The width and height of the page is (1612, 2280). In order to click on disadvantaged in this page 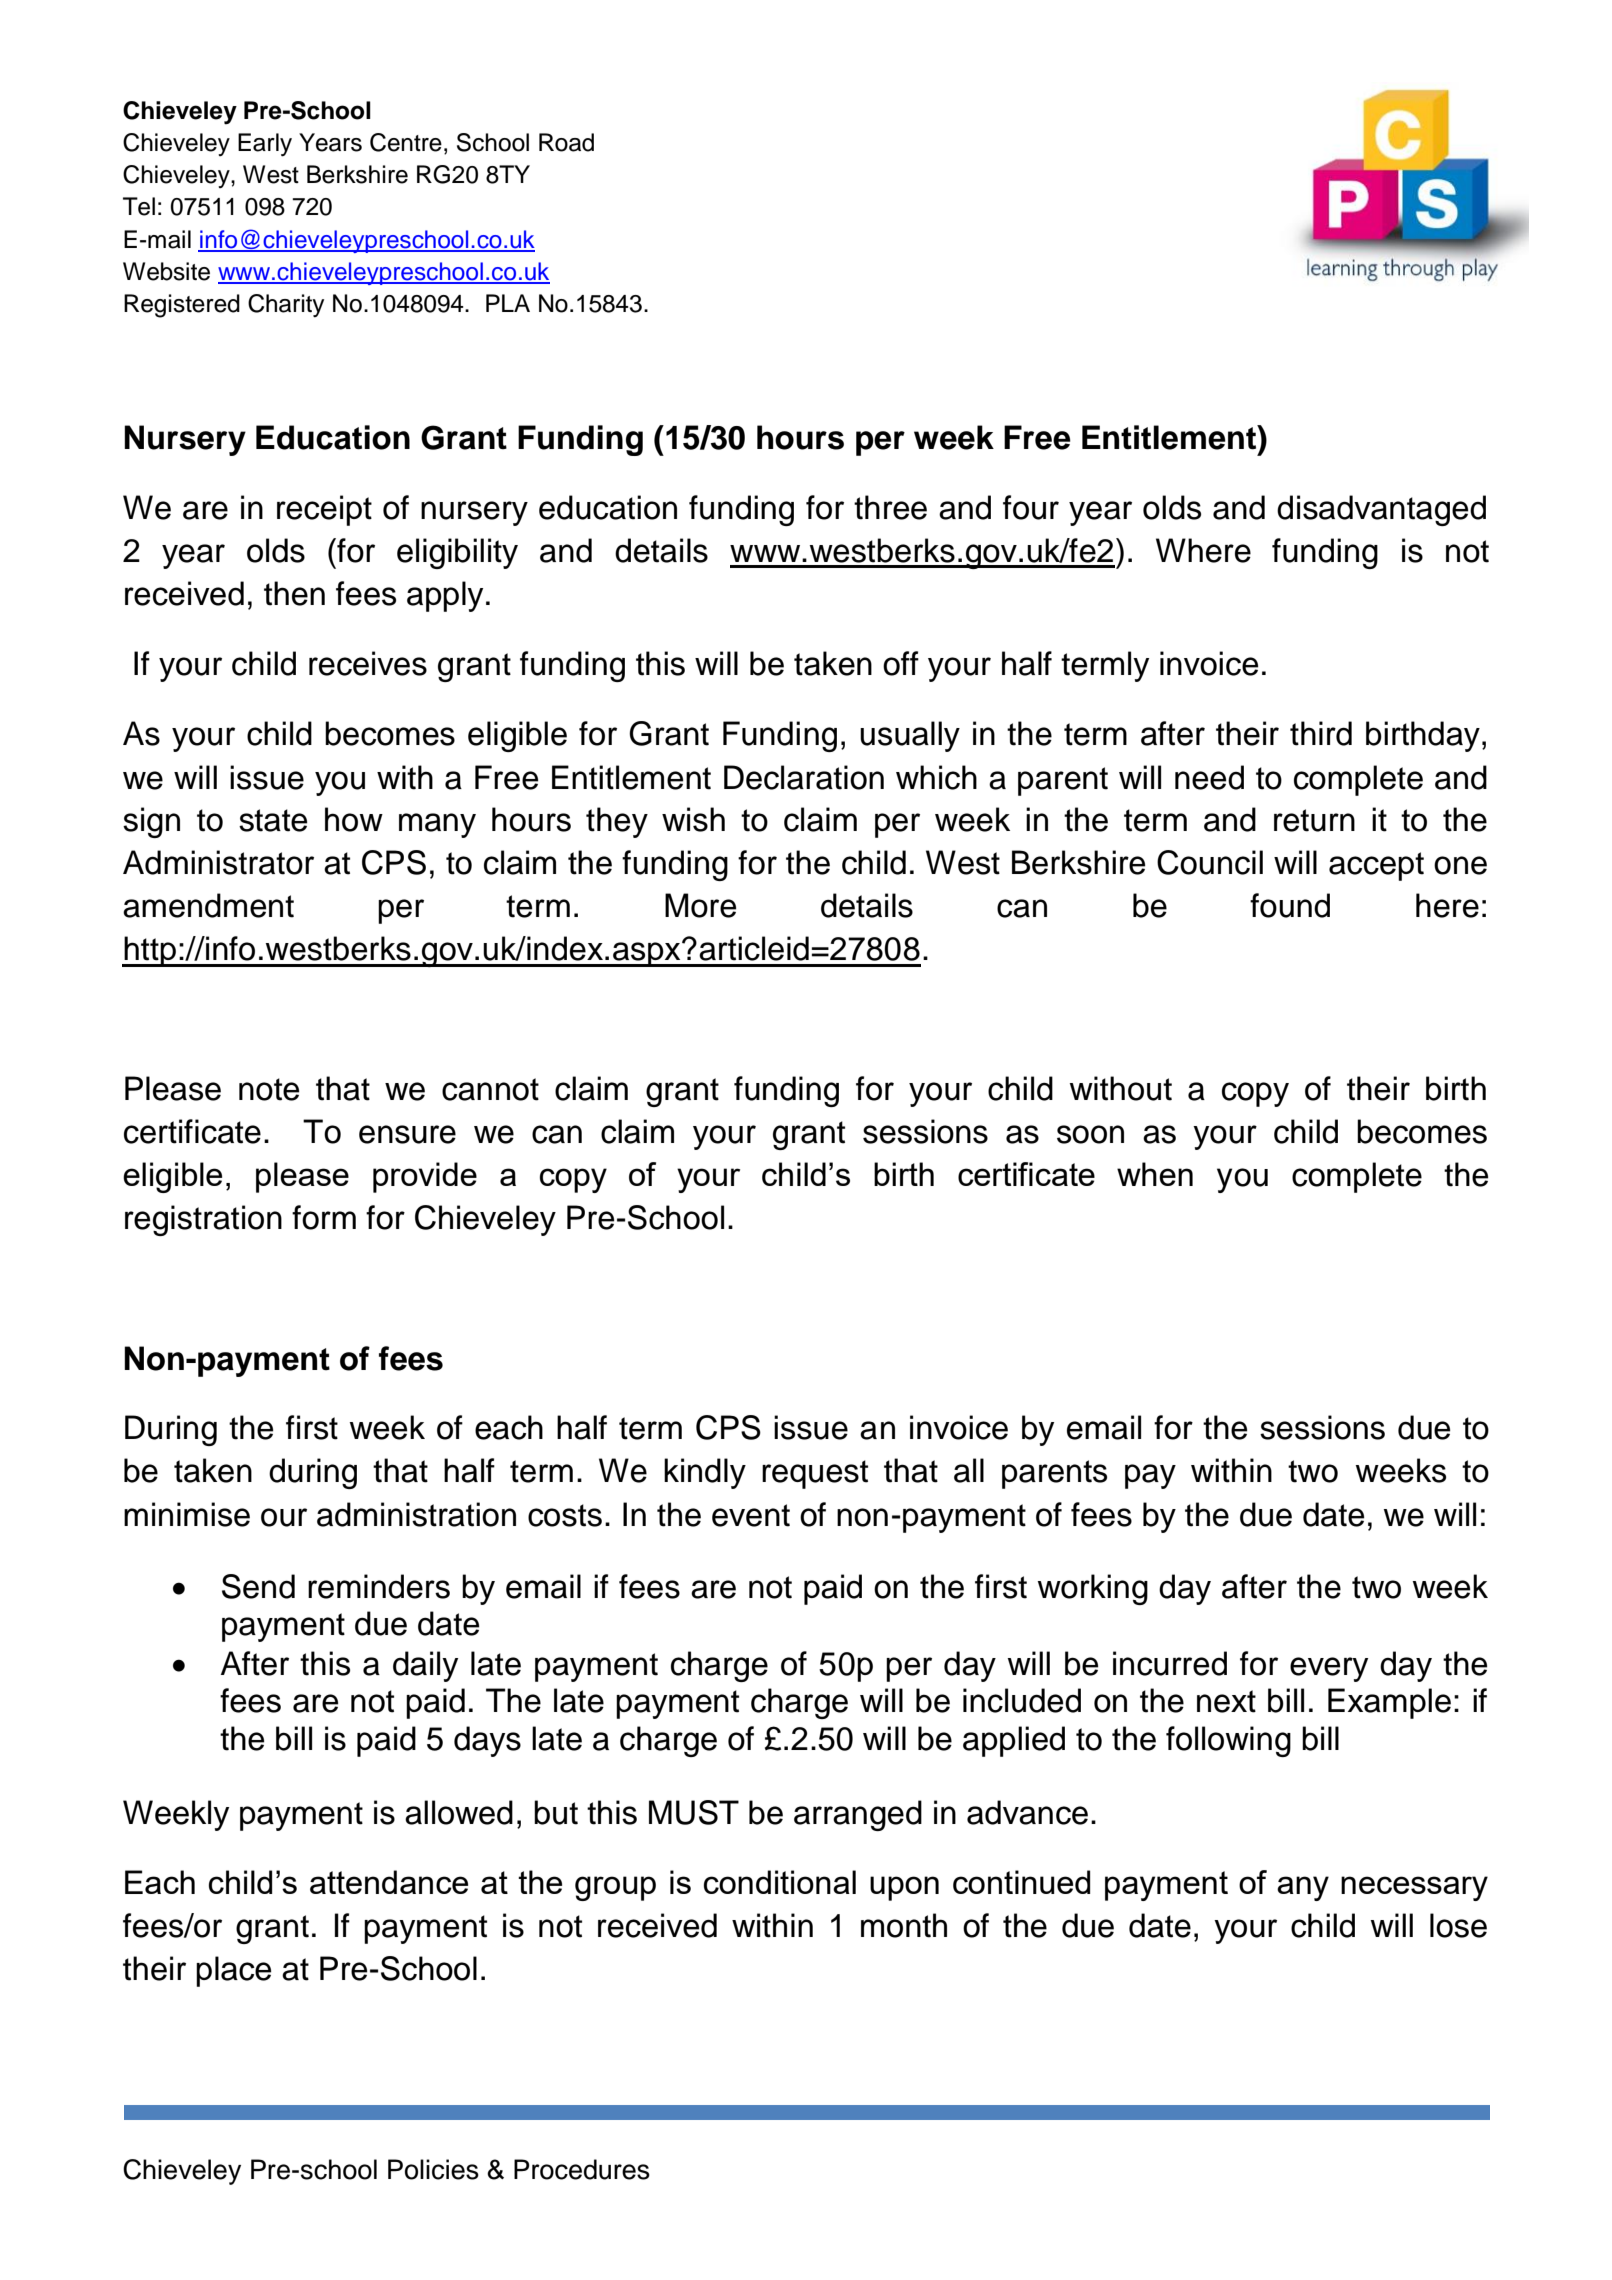, I will do `click(1381, 510)`.
